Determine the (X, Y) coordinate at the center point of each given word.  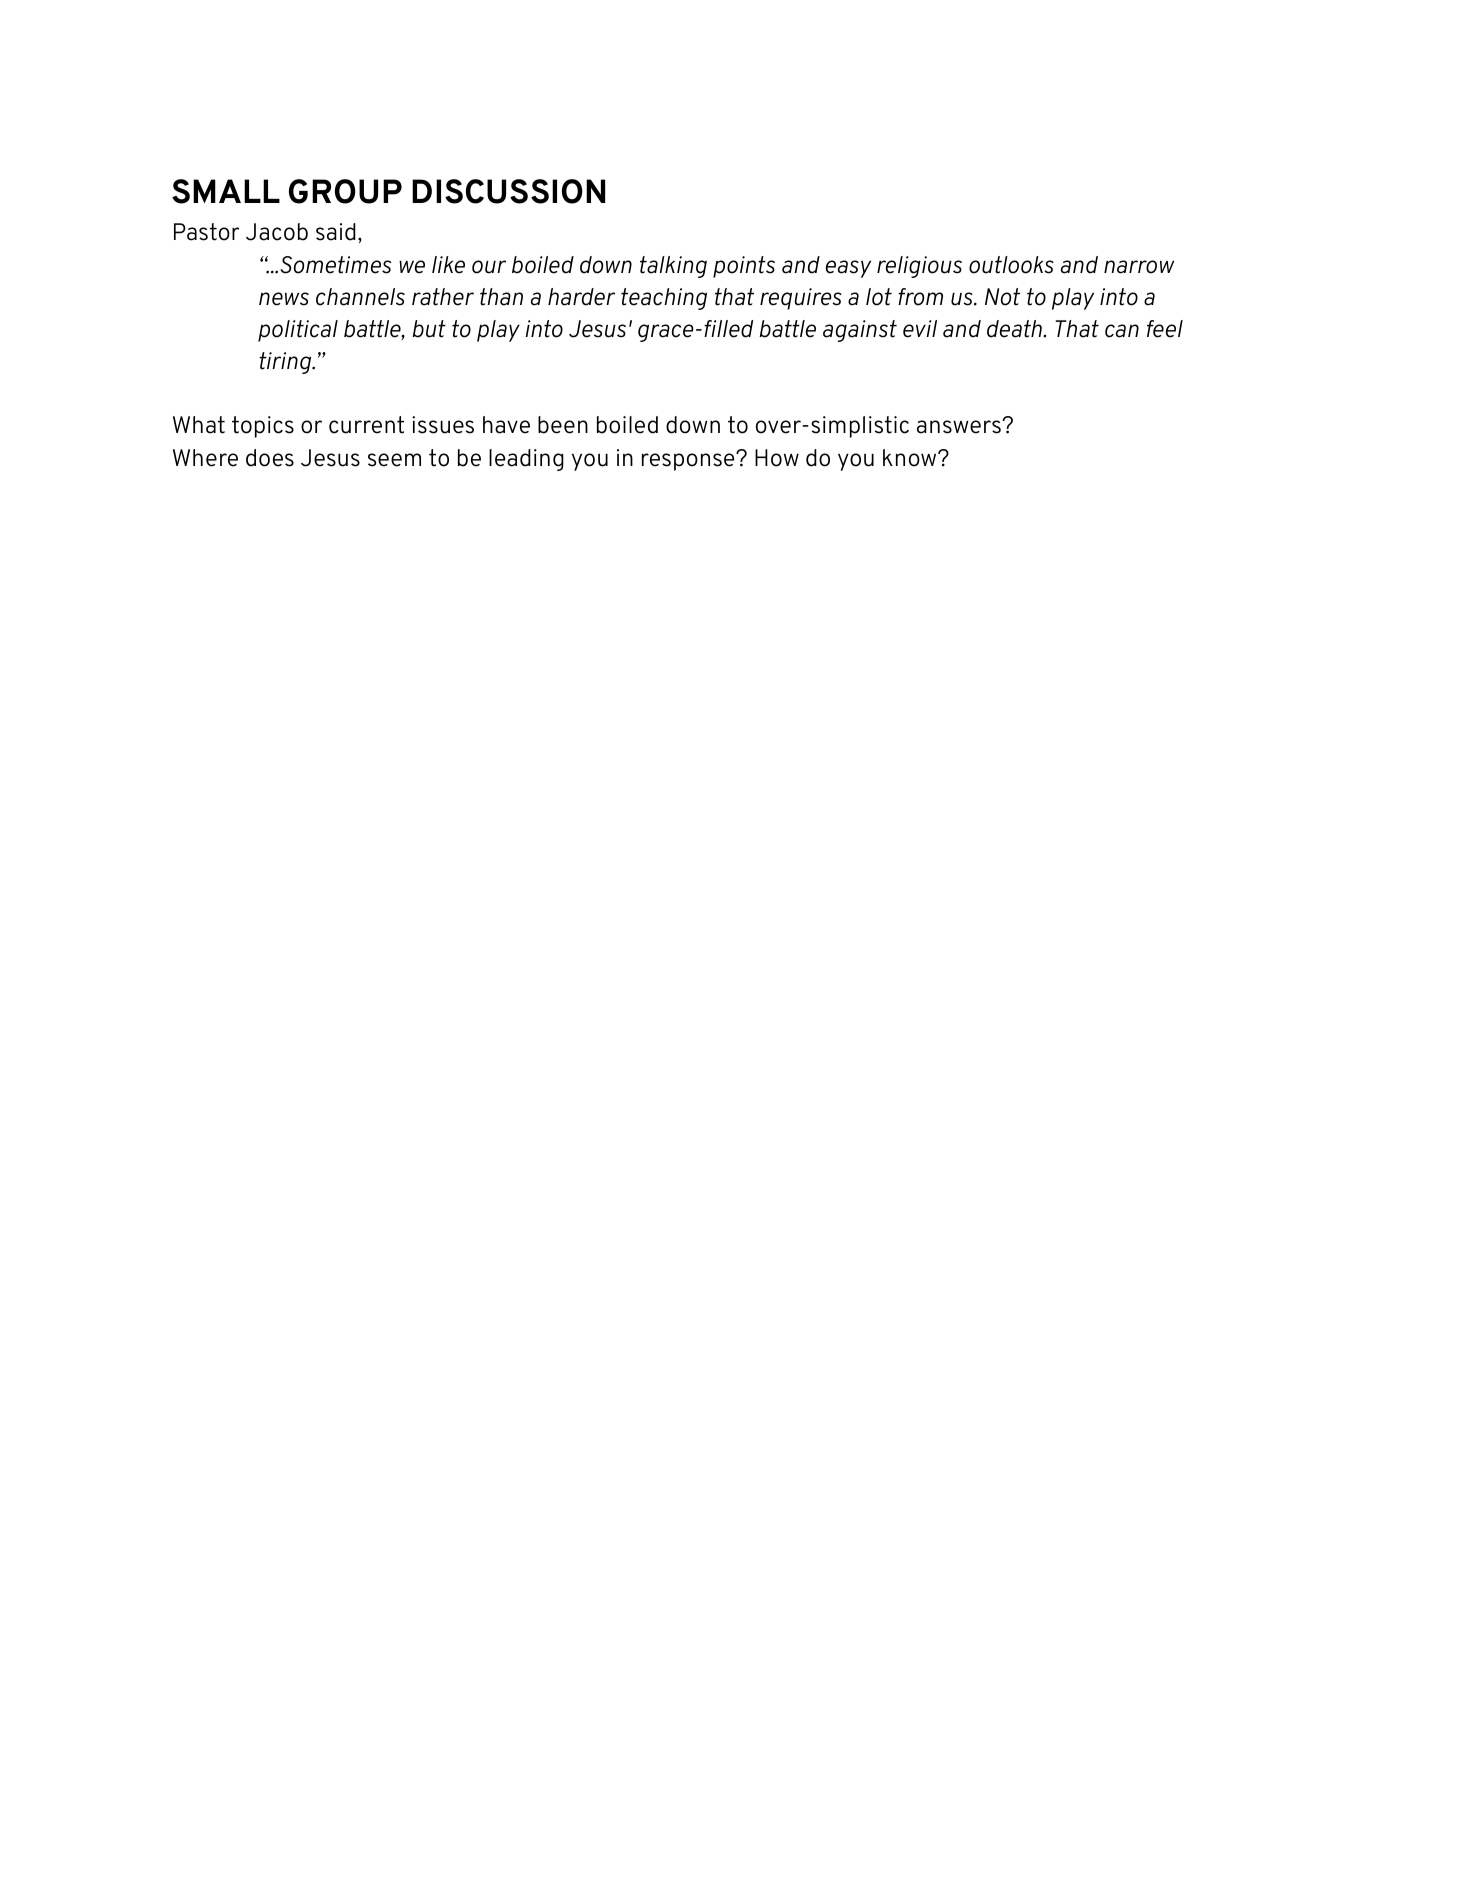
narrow (1139, 267)
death (1015, 329)
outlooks (1011, 265)
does (270, 458)
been (563, 425)
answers (960, 427)
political (298, 331)
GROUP (345, 191)
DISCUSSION (508, 191)
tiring (286, 363)
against (860, 331)
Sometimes (336, 265)
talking (673, 267)
